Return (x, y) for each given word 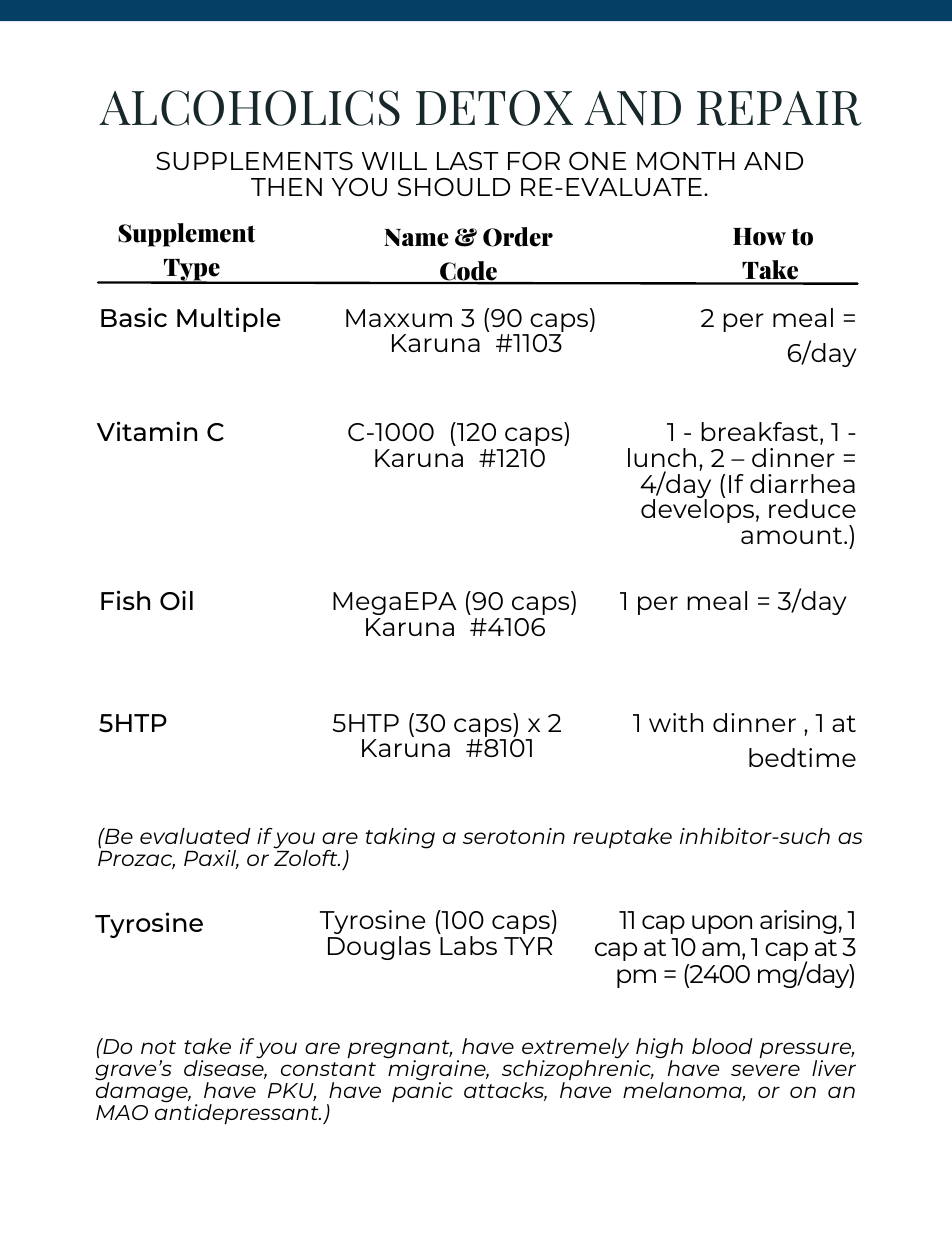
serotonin (514, 836)
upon (722, 924)
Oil (176, 600)
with (676, 722)
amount (793, 535)
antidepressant (238, 1113)
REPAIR (779, 108)
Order (518, 237)
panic (422, 1091)
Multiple (229, 319)
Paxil (211, 859)
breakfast (761, 433)
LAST (467, 161)
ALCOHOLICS (249, 108)
